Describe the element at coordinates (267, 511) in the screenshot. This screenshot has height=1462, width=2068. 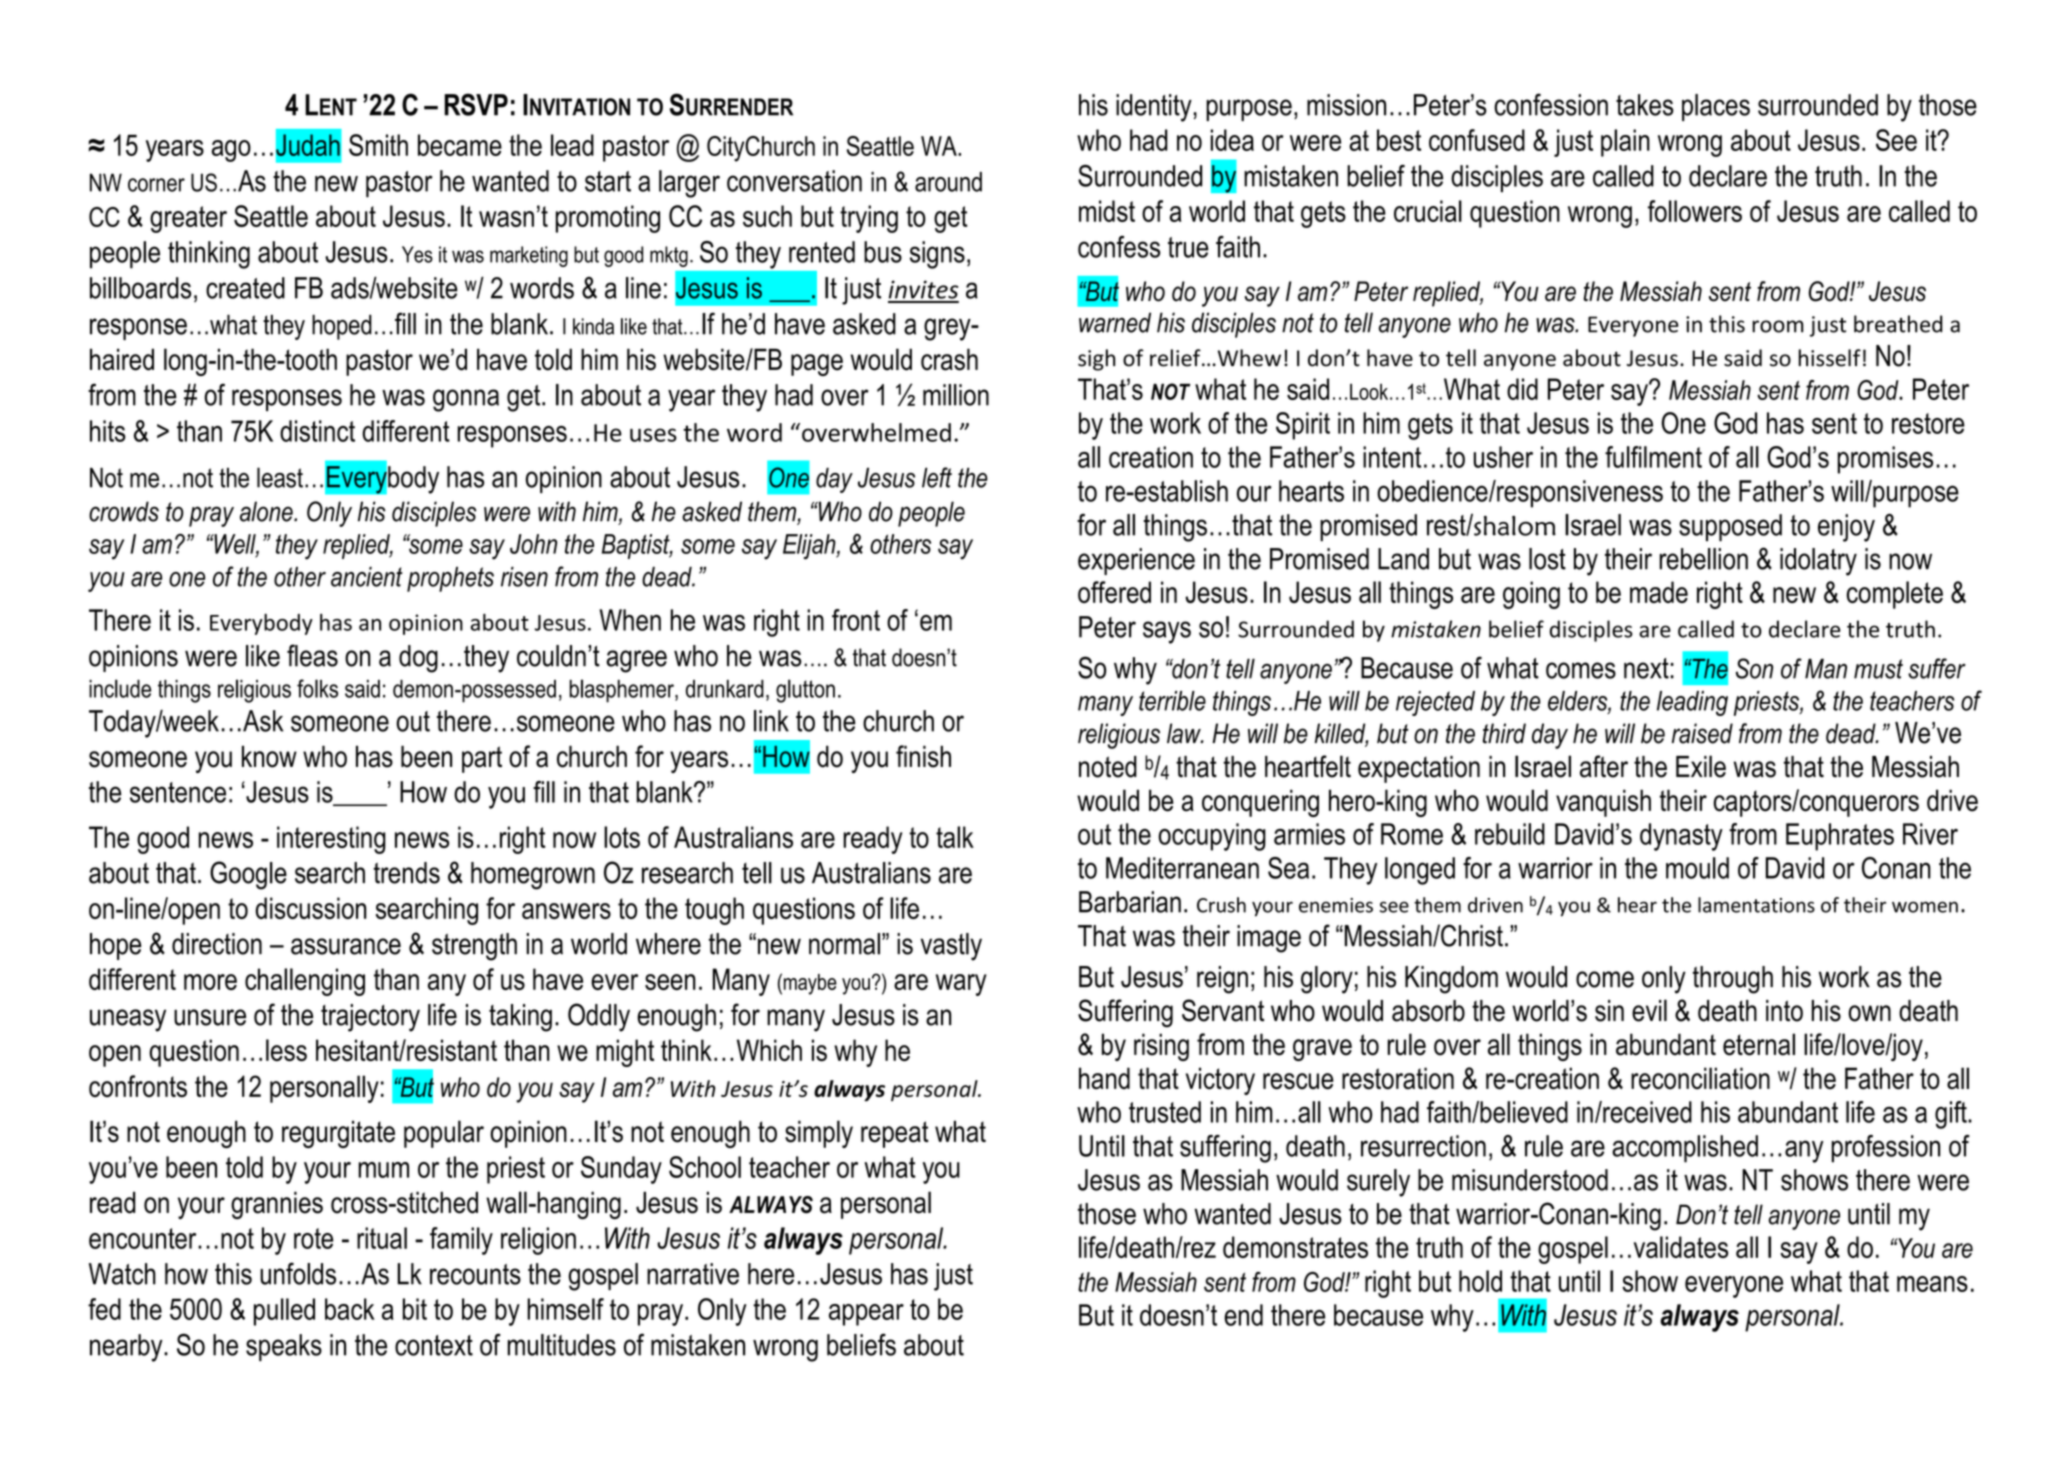
I see `alone` at that location.
